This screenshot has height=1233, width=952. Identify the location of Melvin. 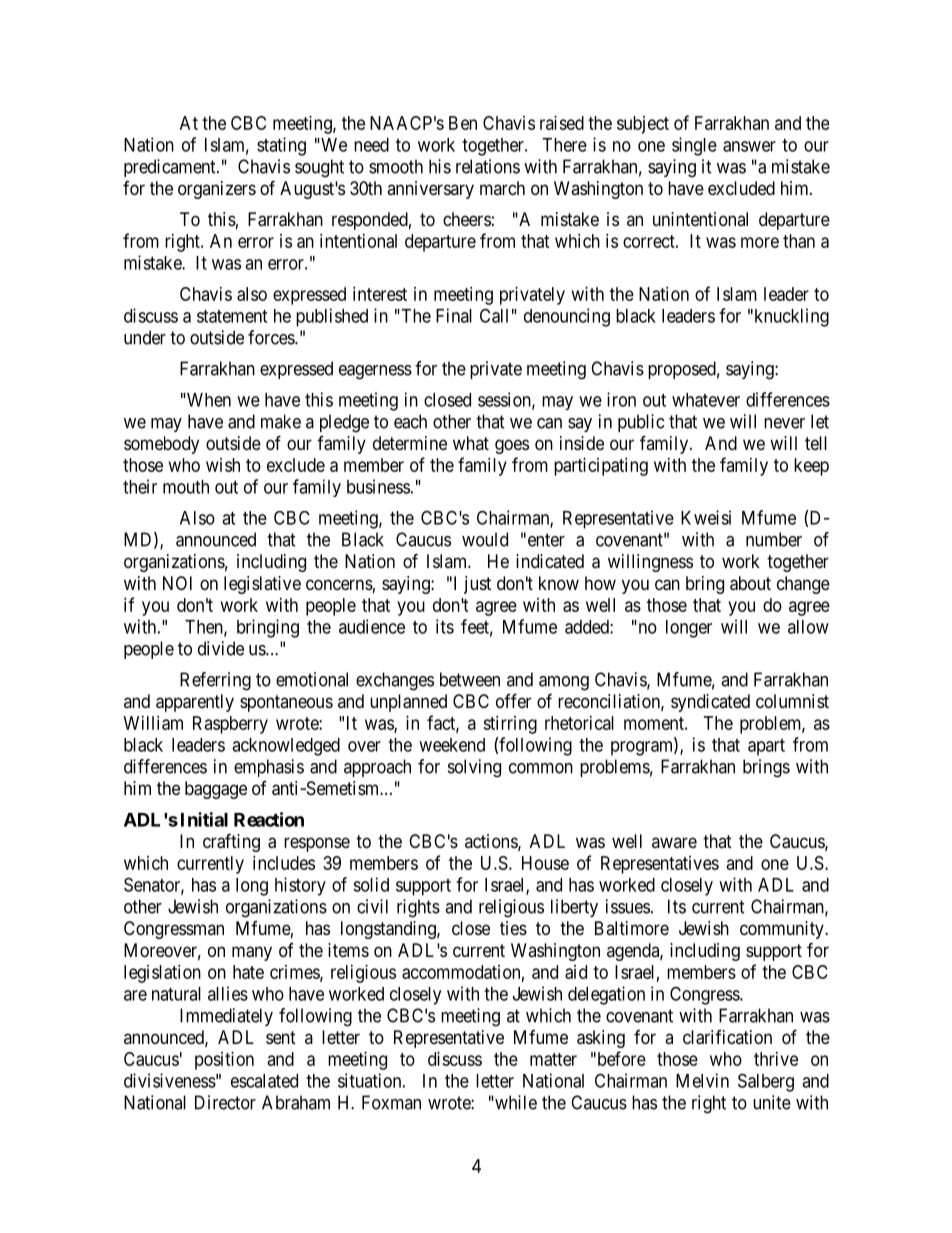
(702, 1080).
